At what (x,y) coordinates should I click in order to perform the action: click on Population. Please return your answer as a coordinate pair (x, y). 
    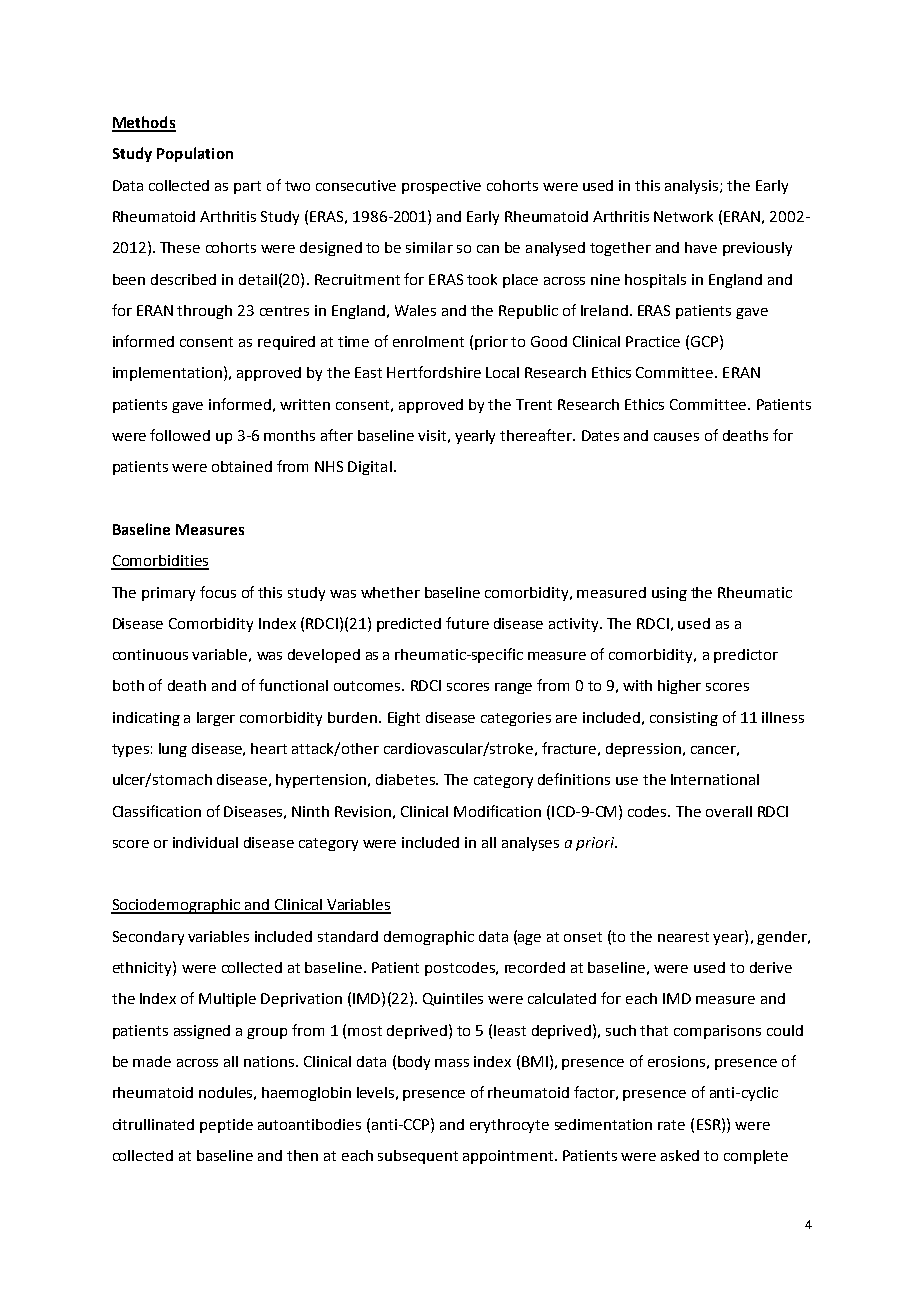
    Looking at the image, I should click on (195, 154).
